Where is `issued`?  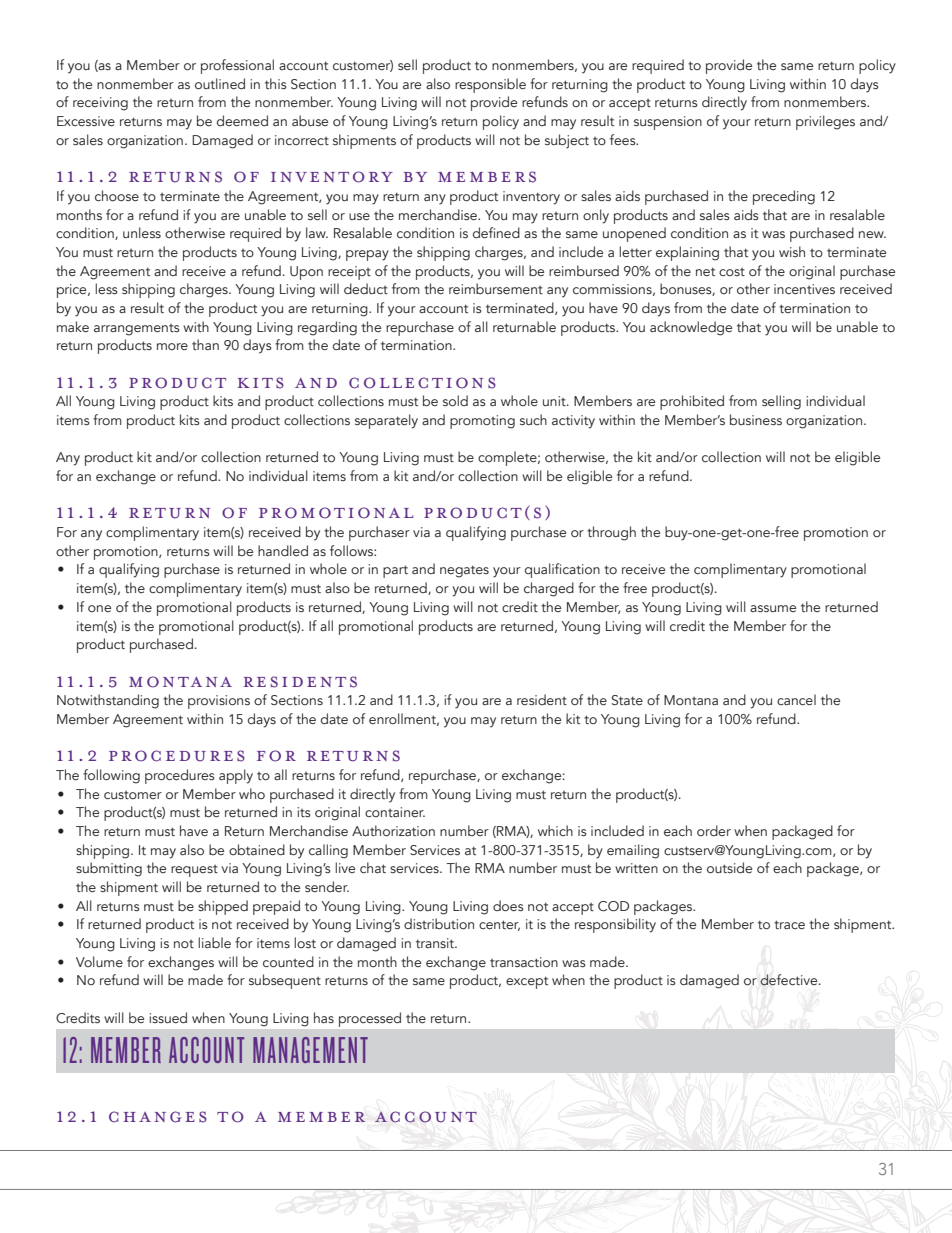 issued is located at coordinates (168, 1017).
